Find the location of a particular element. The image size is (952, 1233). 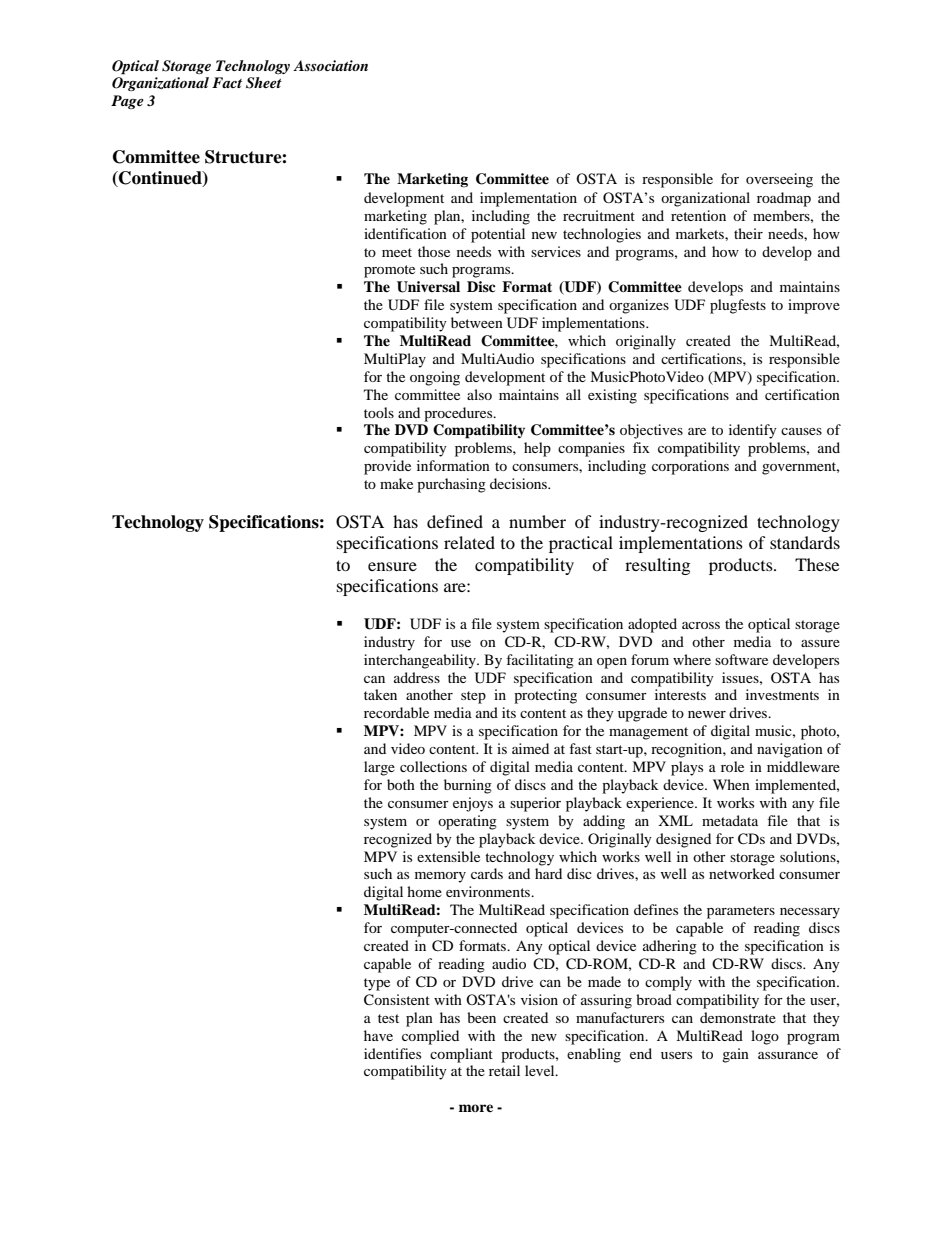

between is located at coordinates (477, 322).
